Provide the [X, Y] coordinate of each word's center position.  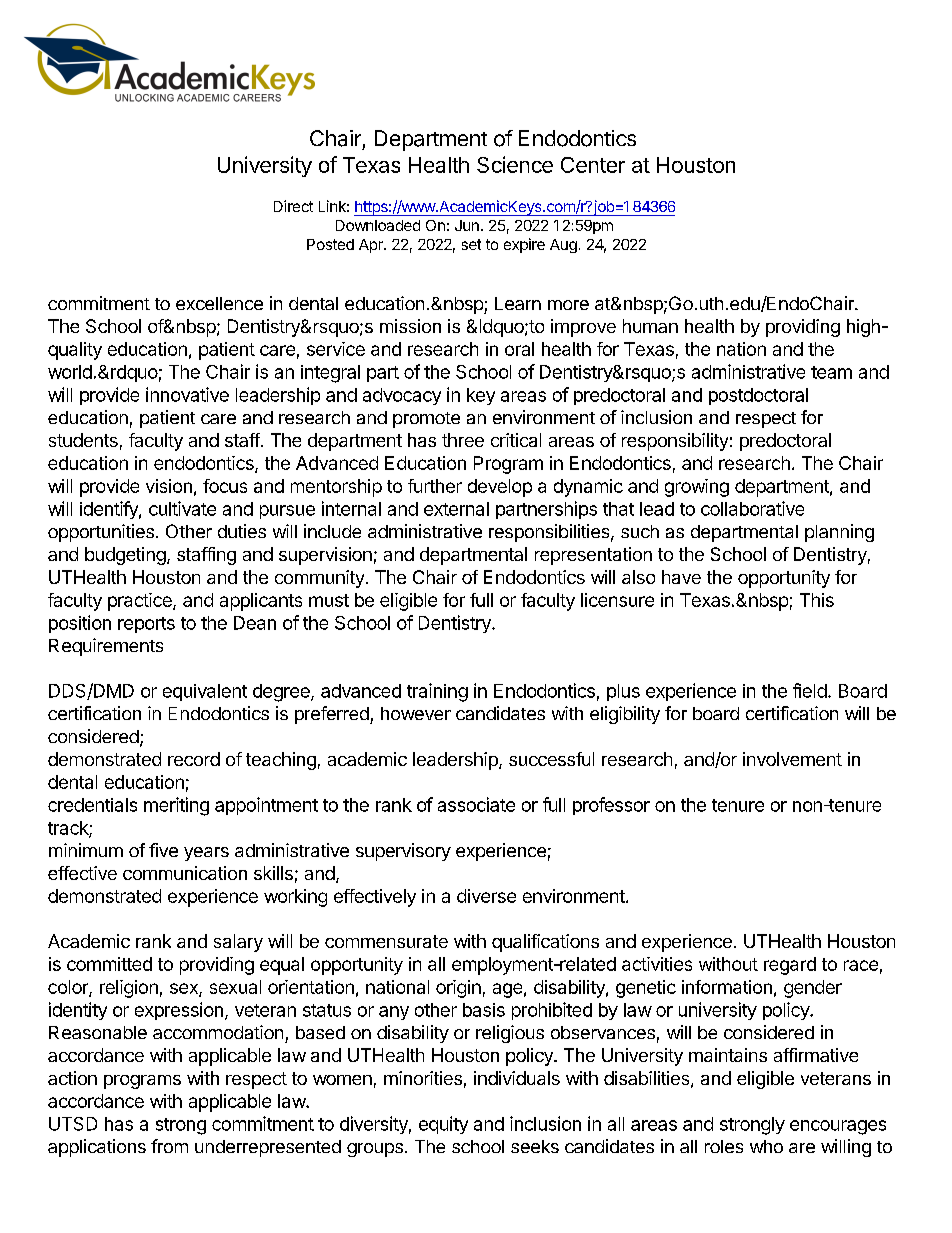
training [437, 692]
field [810, 690]
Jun [467, 225]
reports [146, 625]
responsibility [675, 442]
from [169, 1146]
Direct [293, 206]
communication [185, 873]
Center [593, 165]
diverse [486, 896]
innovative [187, 394]
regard [790, 966]
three [463, 440]
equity [443, 1125]
